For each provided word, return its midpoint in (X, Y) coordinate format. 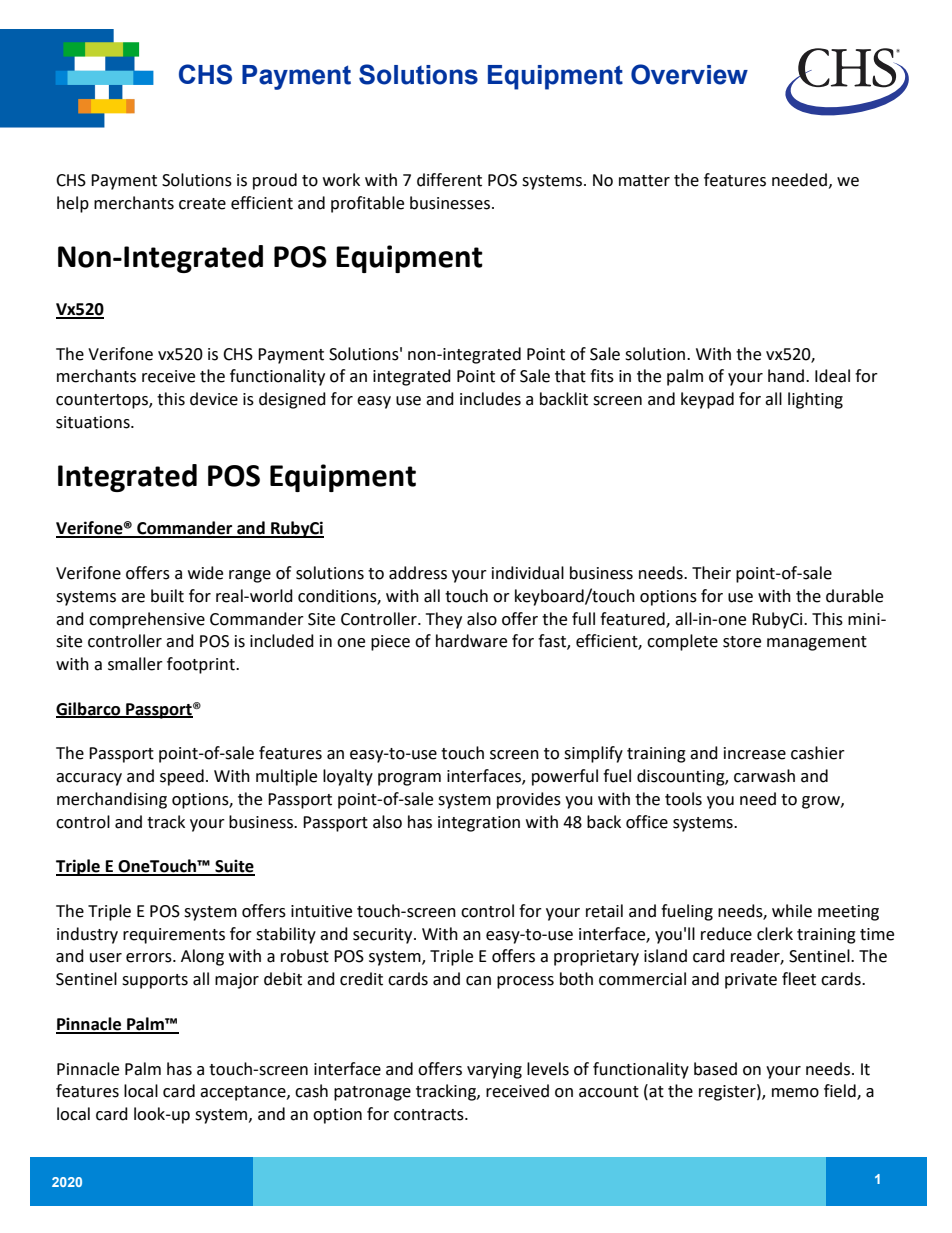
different (449, 180)
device (214, 399)
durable (854, 596)
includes (490, 399)
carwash (764, 776)
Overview (689, 74)
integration (479, 824)
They (444, 620)
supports (155, 981)
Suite (234, 867)
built (167, 596)
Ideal (832, 376)
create (202, 204)
